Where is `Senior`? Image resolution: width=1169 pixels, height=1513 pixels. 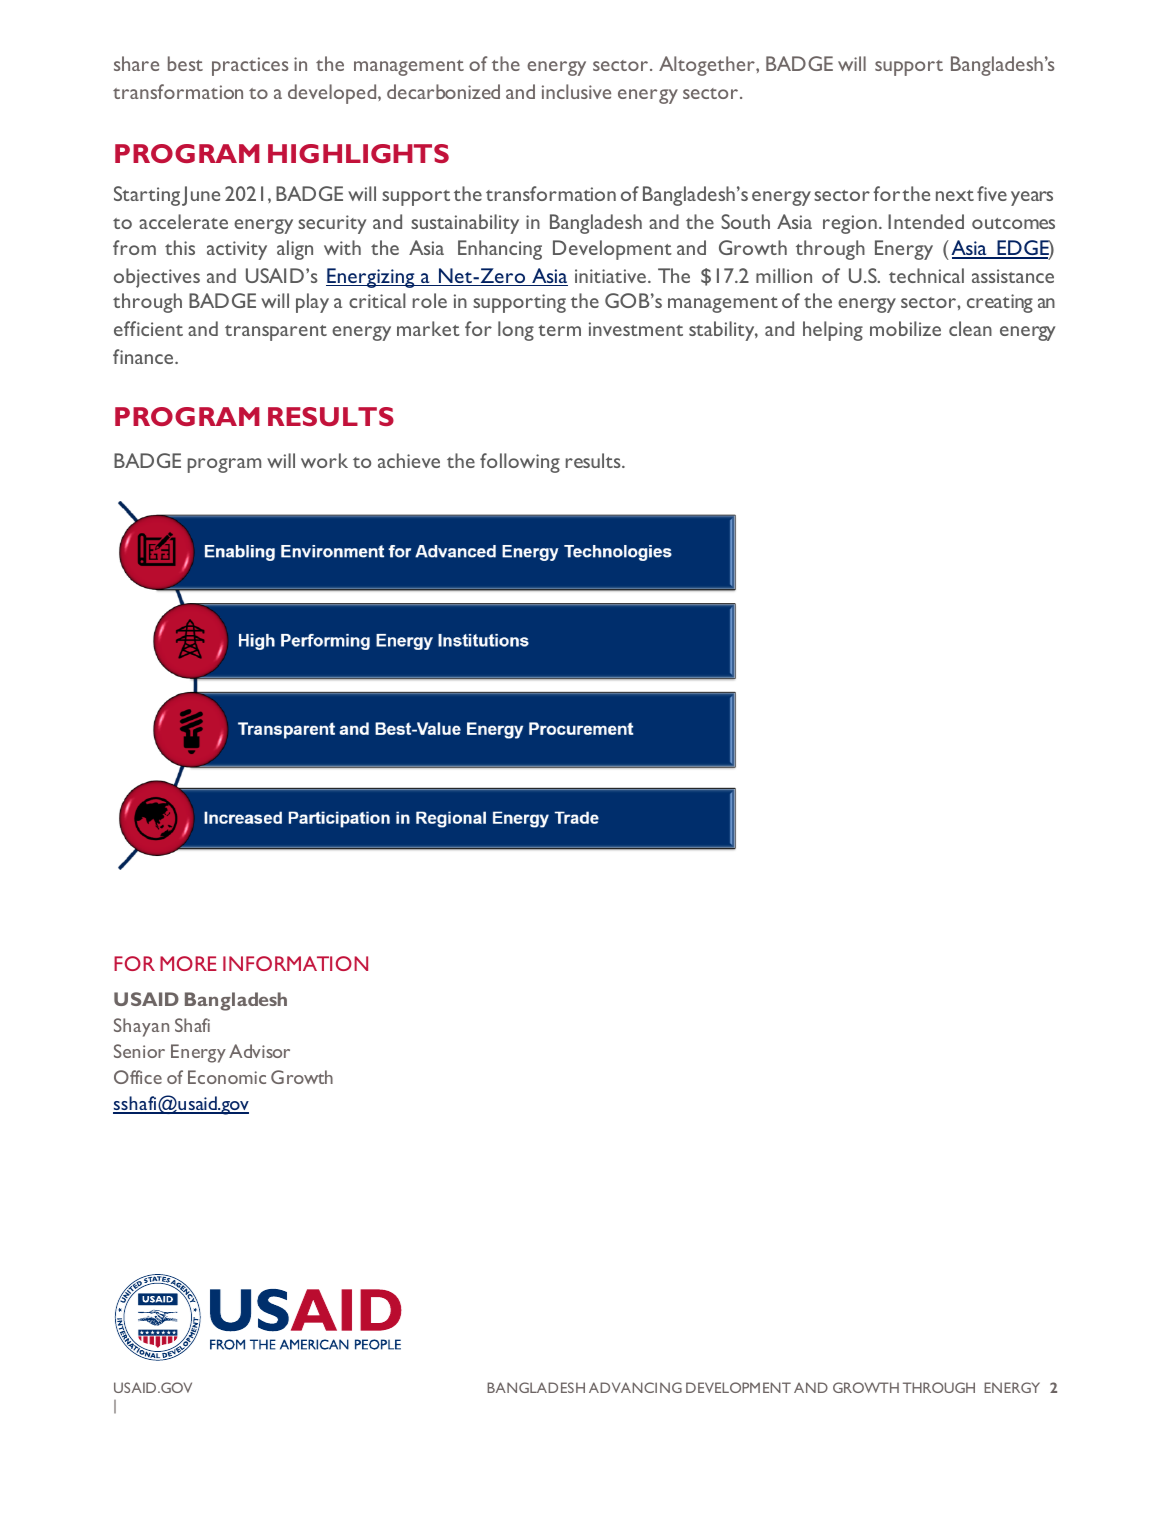 Senior is located at coordinates (139, 1051).
